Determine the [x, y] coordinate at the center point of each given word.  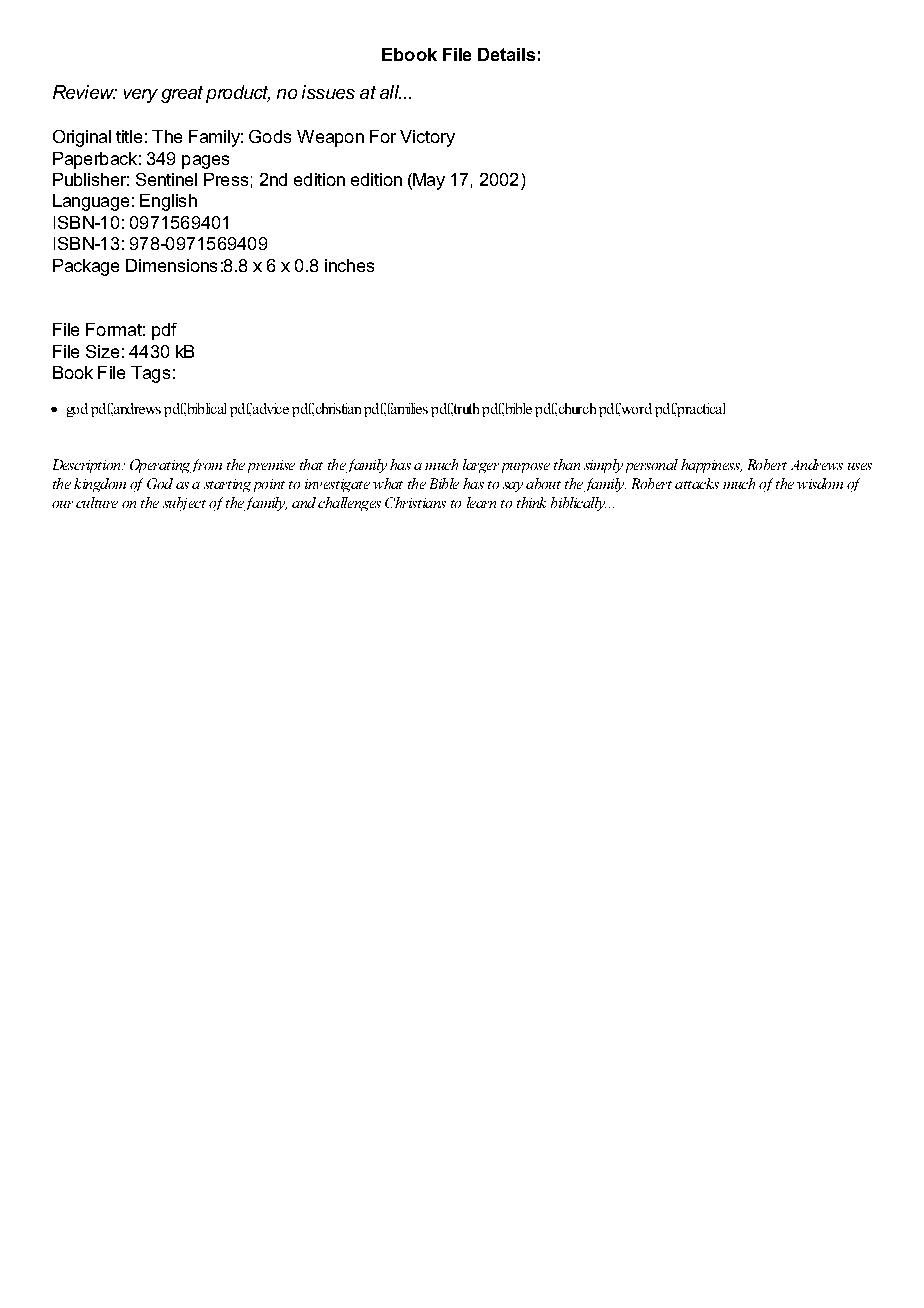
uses [860, 466]
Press [226, 179]
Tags [150, 374]
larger [481, 466]
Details [506, 54]
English [168, 202]
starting [227, 485]
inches [349, 265]
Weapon [330, 138]
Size [102, 351]
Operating [160, 466]
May [428, 181]
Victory [427, 138]
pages [205, 162]
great [182, 94]
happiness [711, 466]
